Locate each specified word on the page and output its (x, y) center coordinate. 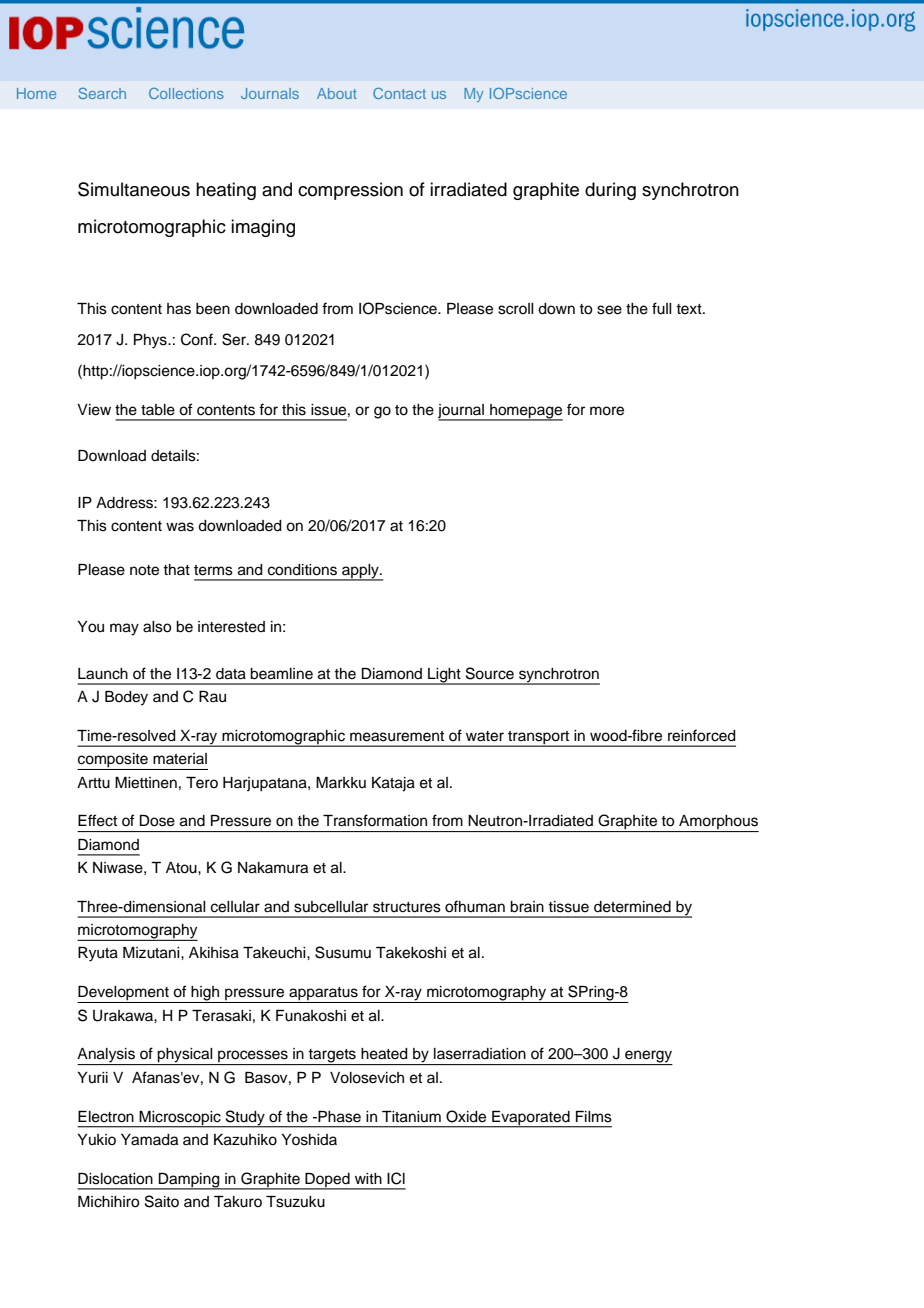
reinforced (702, 735)
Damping (189, 1181)
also (157, 627)
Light (444, 676)
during (610, 191)
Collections (186, 93)
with (368, 1178)
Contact (399, 93)
